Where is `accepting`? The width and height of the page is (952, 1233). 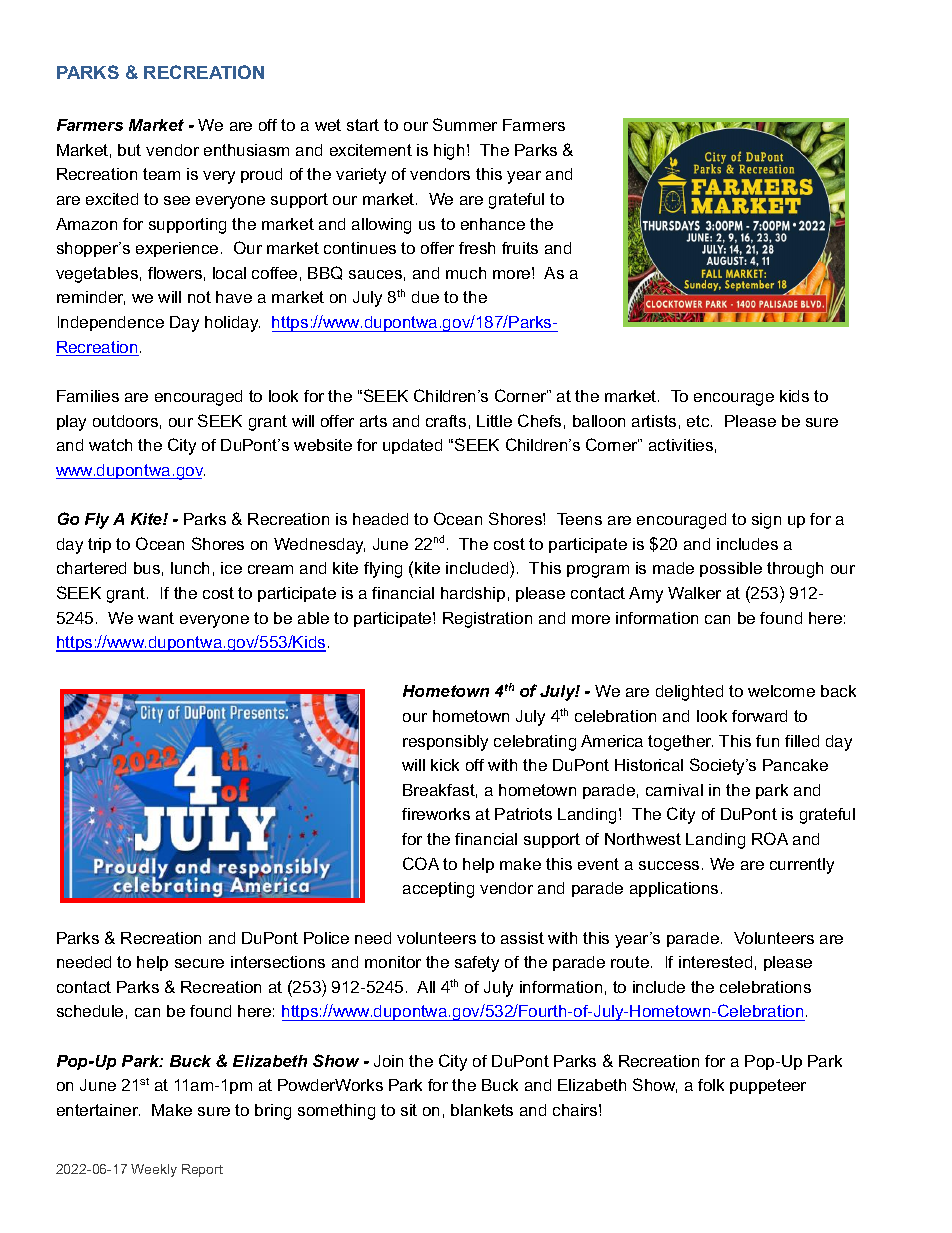 accepting is located at coordinates (438, 890).
